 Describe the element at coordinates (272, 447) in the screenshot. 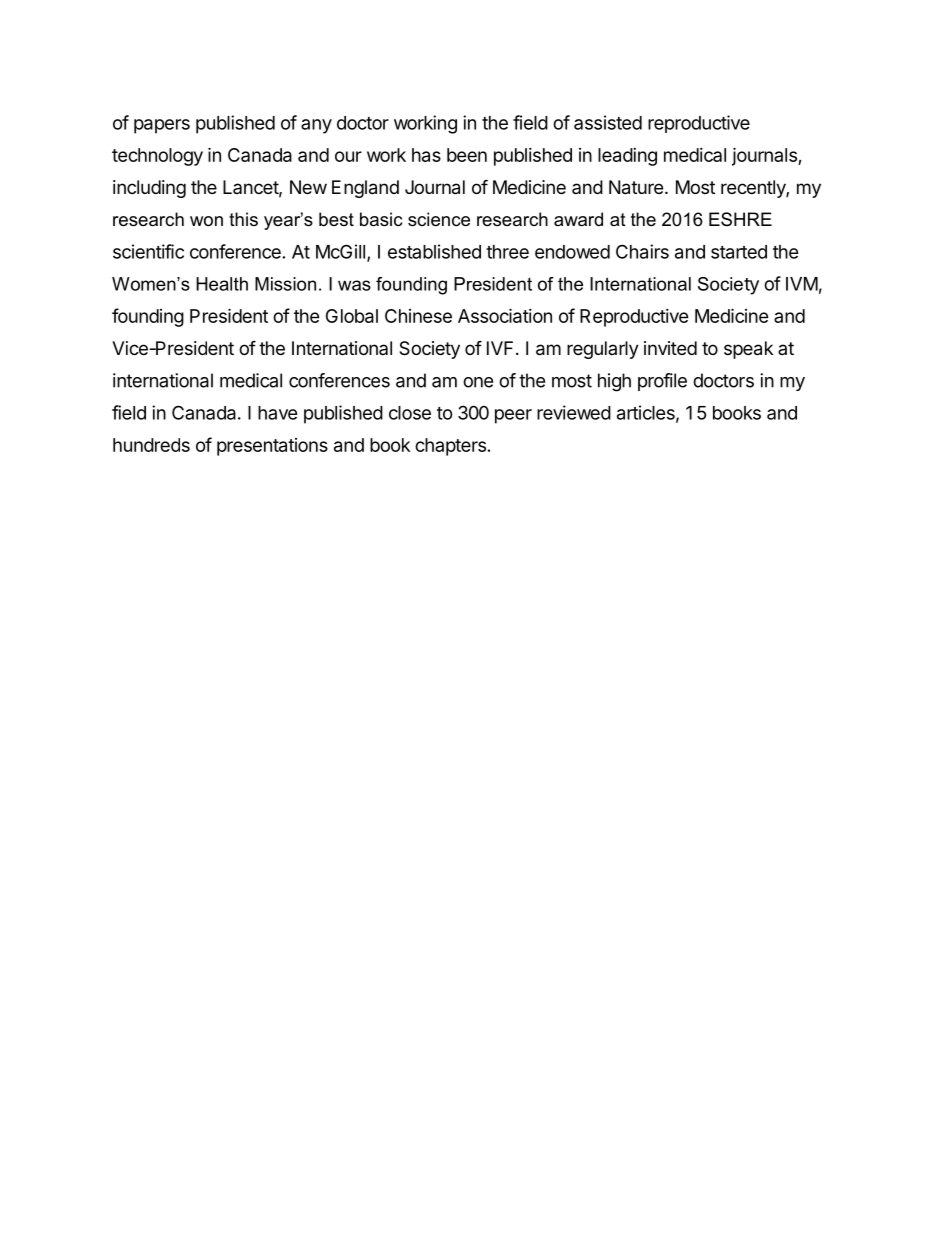

I see `presentations` at that location.
